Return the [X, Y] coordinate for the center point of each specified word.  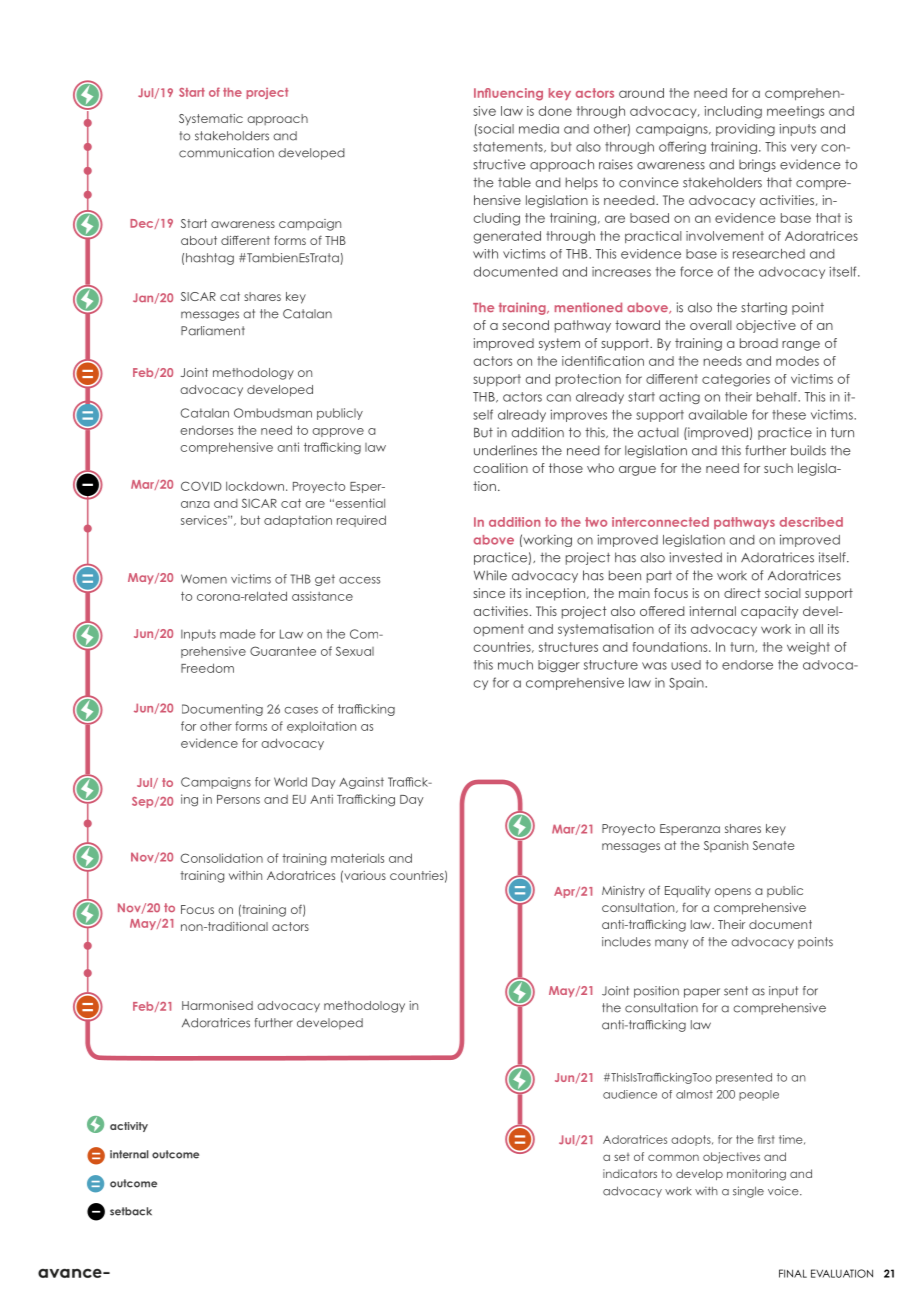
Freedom [207, 668]
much [515, 665]
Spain [687, 684]
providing [745, 130]
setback [131, 1211]
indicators [630, 1173]
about [199, 240]
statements [509, 147]
